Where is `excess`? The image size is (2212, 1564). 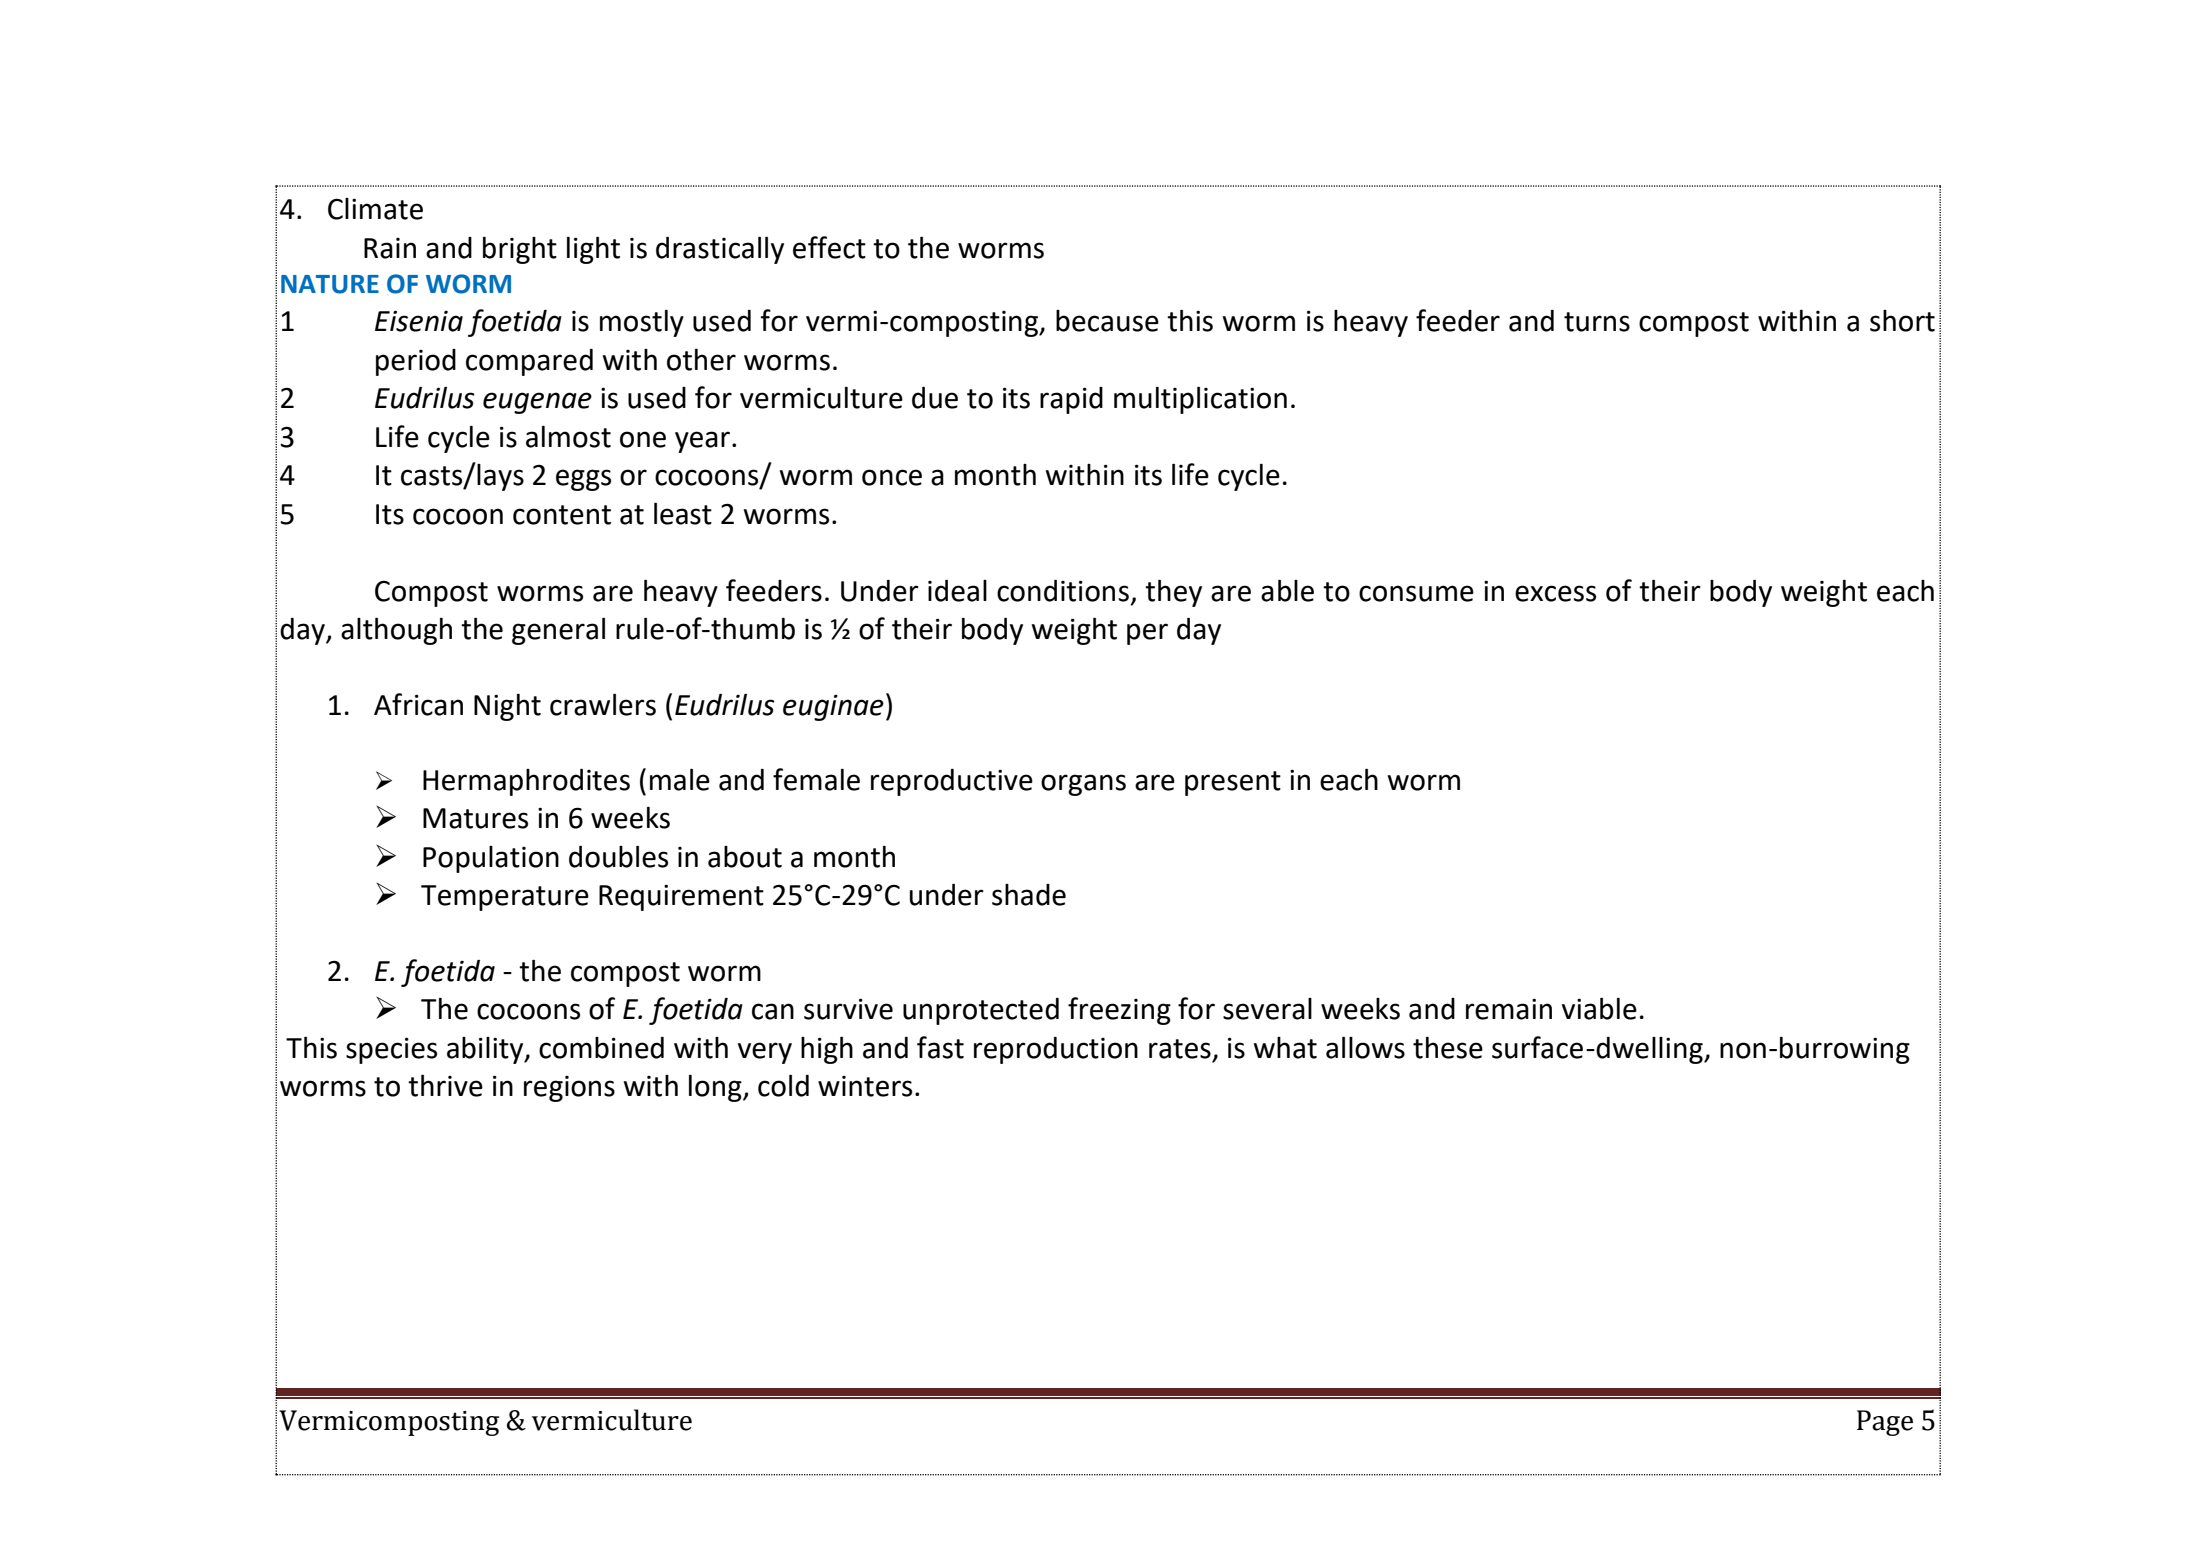
excess is located at coordinates (1555, 593).
